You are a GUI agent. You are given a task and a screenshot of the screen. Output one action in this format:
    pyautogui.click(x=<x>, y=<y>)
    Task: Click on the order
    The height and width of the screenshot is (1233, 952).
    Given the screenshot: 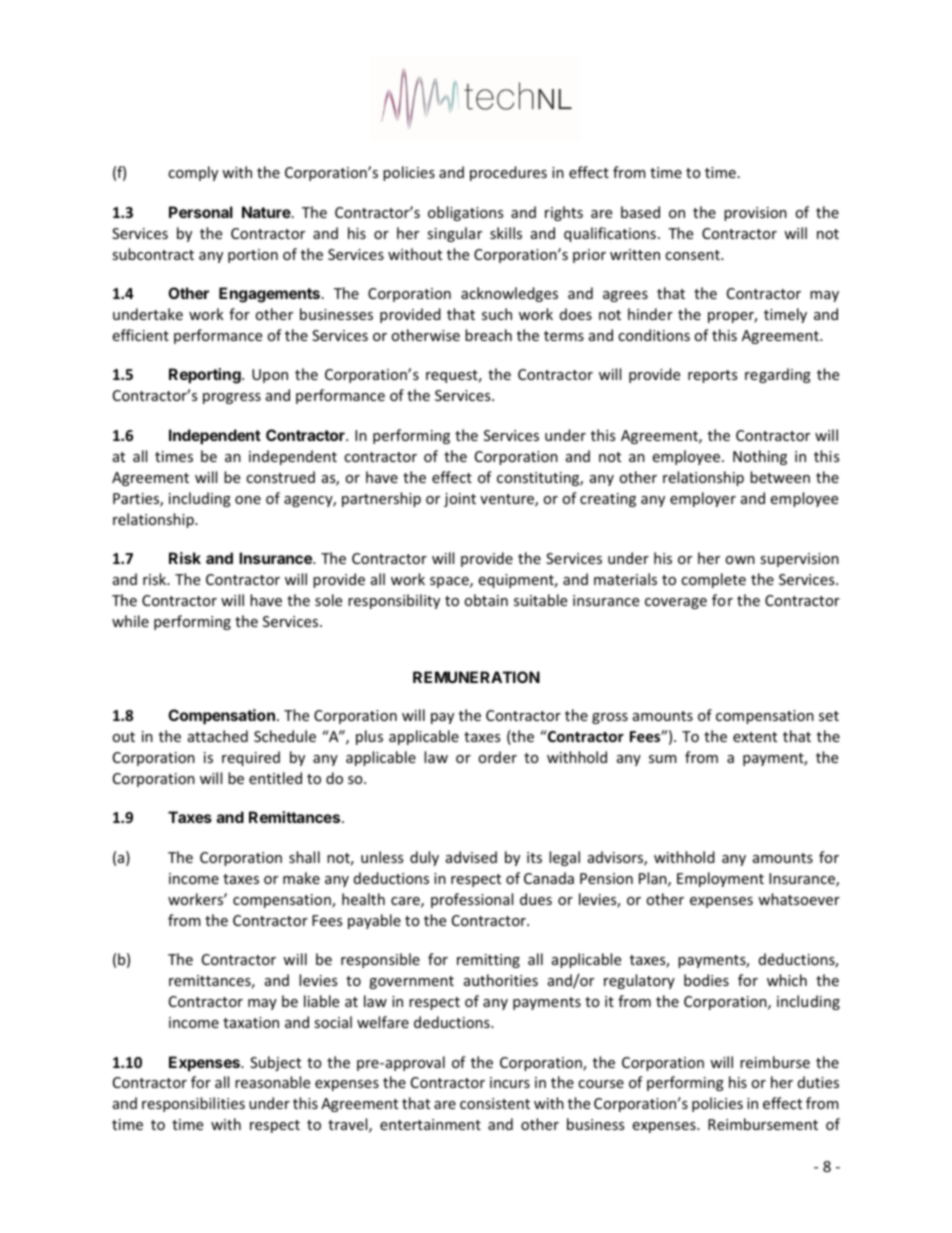 What is the action you would take?
    pyautogui.click(x=497, y=757)
